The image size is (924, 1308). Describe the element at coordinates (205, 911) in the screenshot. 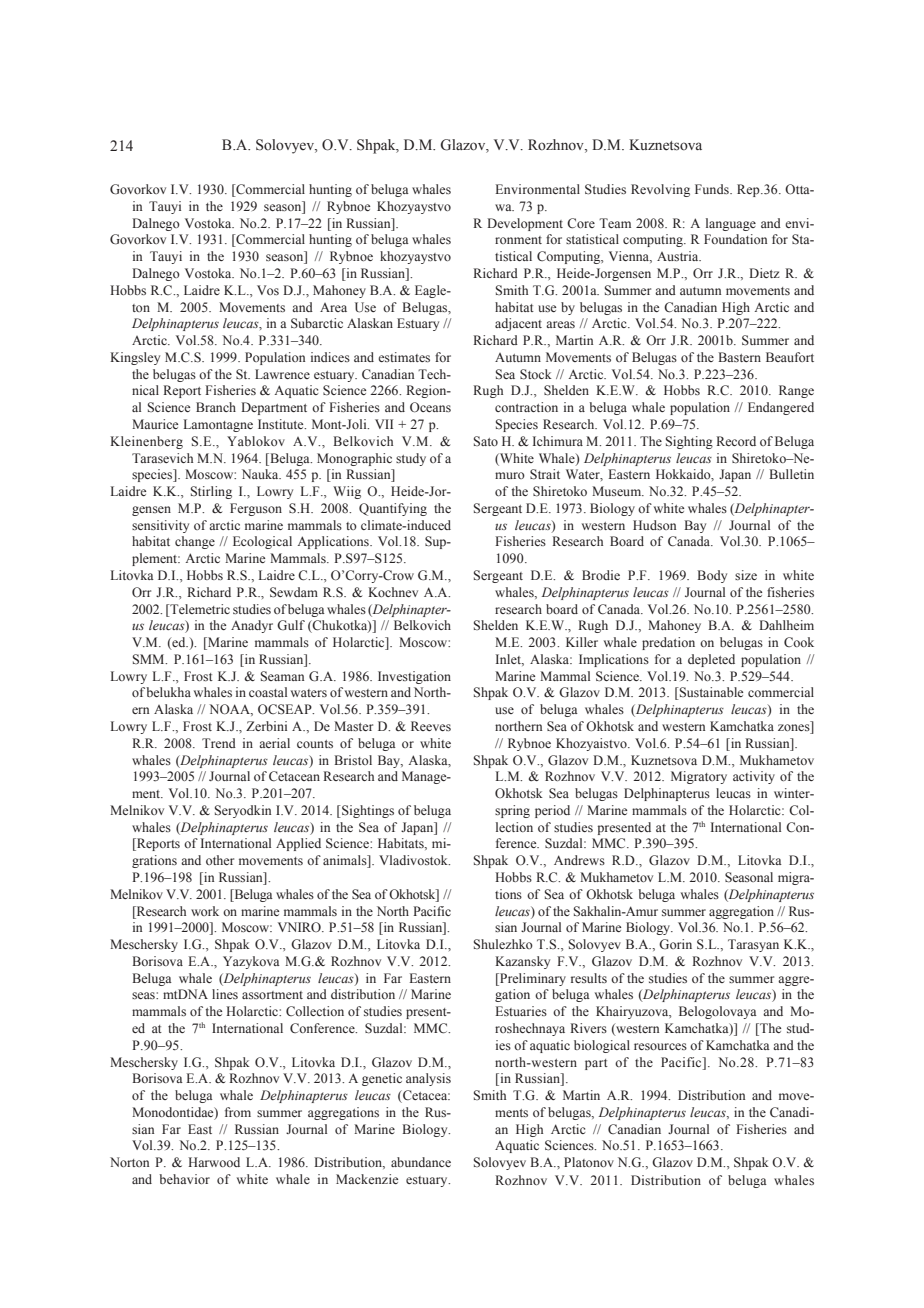

I see `work` at that location.
